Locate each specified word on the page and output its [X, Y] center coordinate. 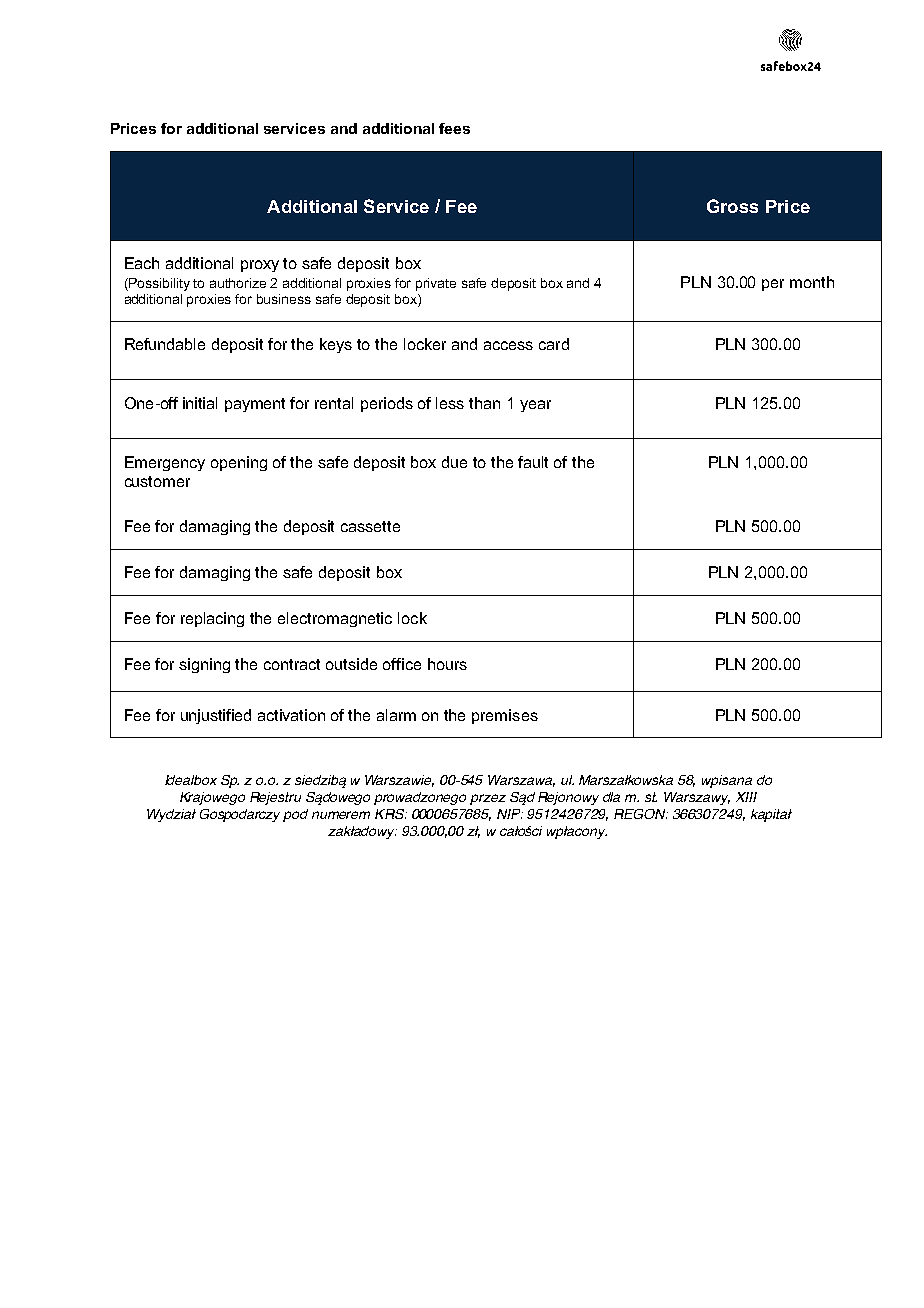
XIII [746, 797]
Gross [732, 206]
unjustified [216, 716]
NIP [510, 814]
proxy [260, 266]
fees [454, 128]
